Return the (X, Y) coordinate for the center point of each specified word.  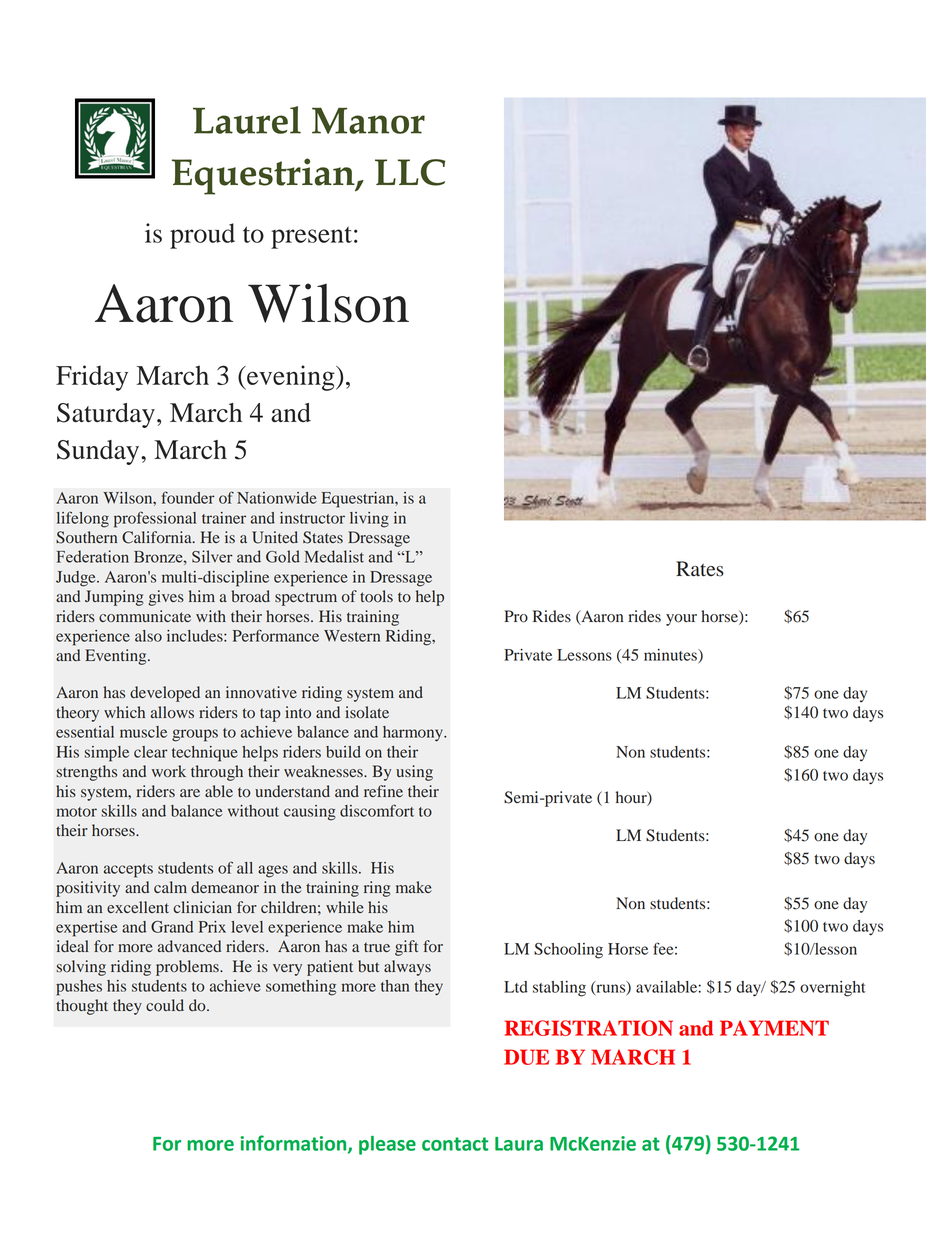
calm (170, 887)
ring (377, 889)
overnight (833, 989)
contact (455, 1144)
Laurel (247, 120)
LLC (410, 172)
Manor (368, 120)
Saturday (106, 415)
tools (376, 596)
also (148, 636)
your (681, 620)
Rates (700, 569)
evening (291, 378)
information (294, 1144)
